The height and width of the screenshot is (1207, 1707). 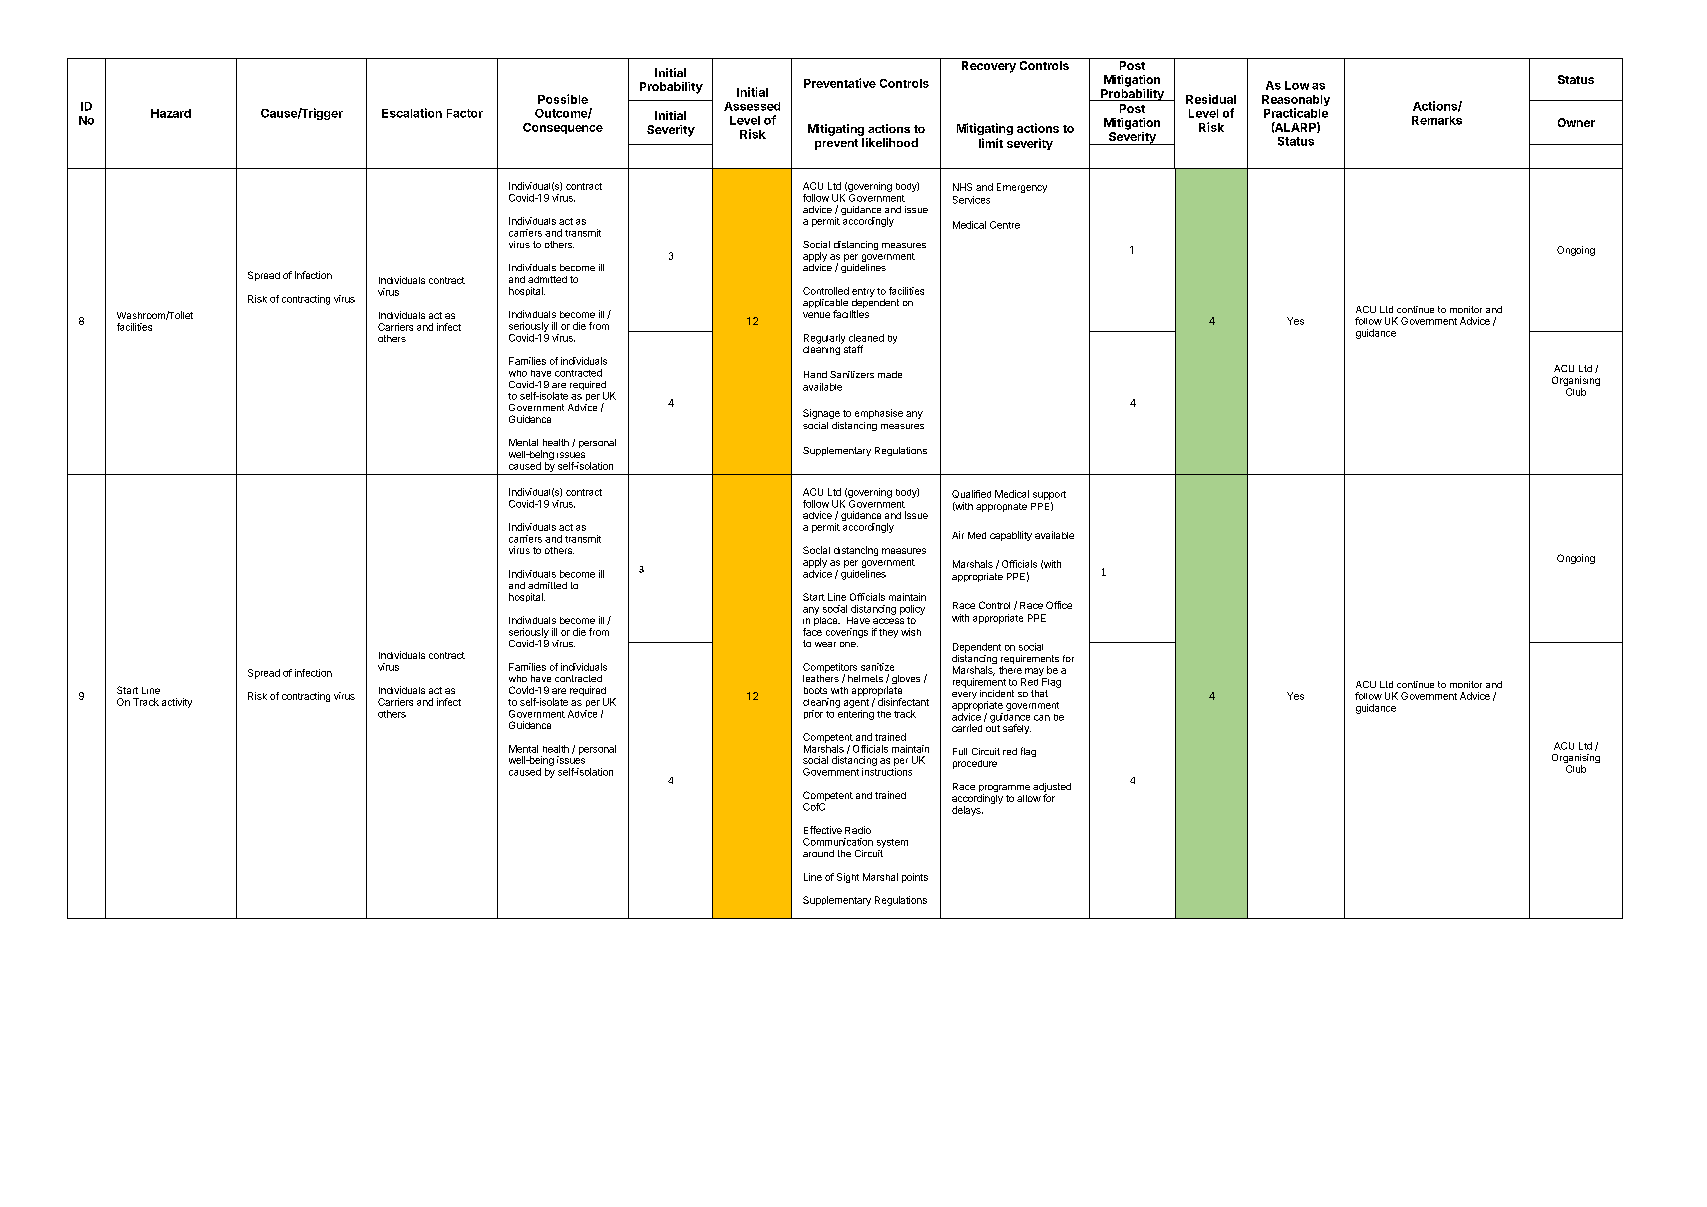 I want to click on staff, so click(x=852, y=348).
